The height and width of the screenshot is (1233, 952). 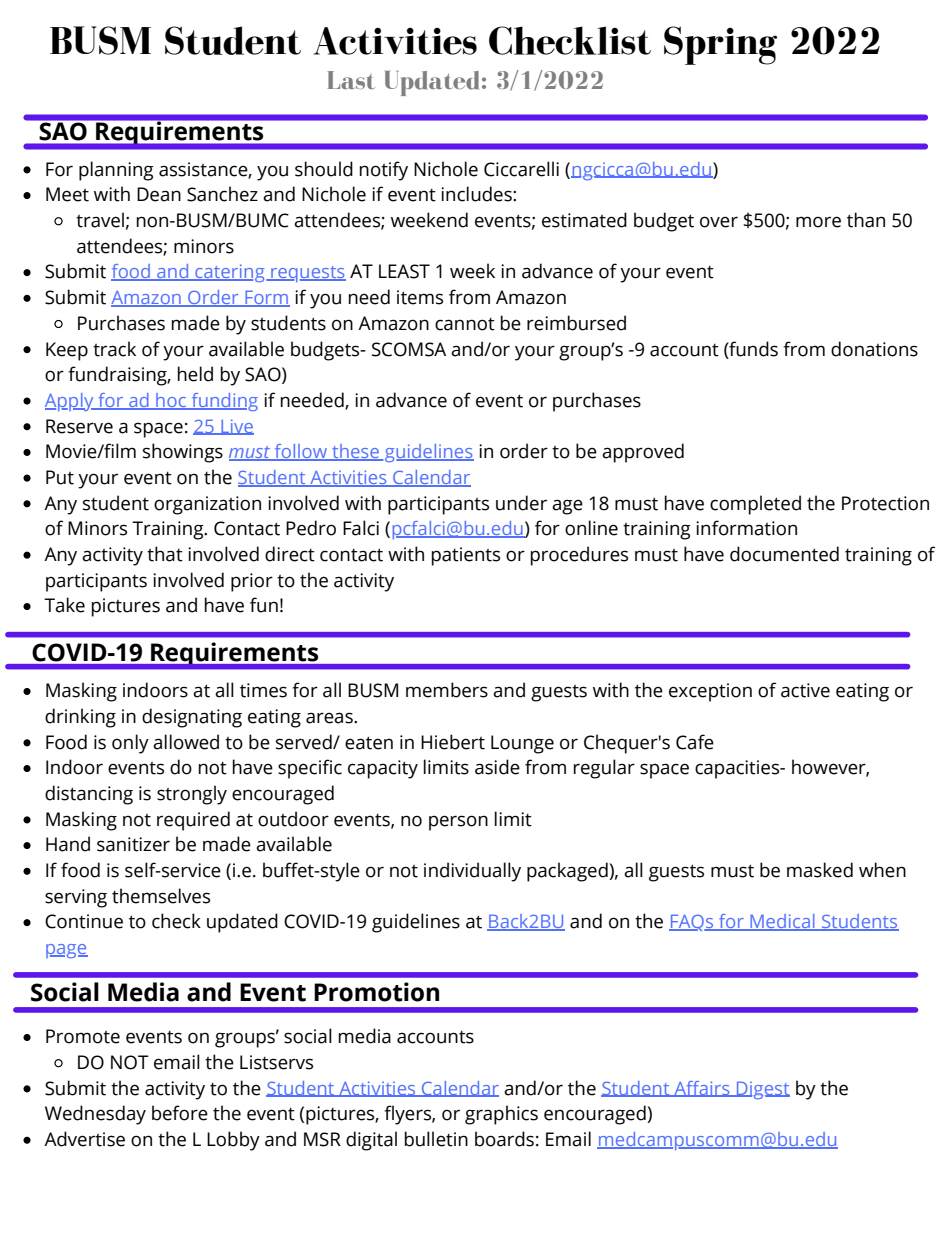 I want to click on Digest, so click(x=762, y=1090).
